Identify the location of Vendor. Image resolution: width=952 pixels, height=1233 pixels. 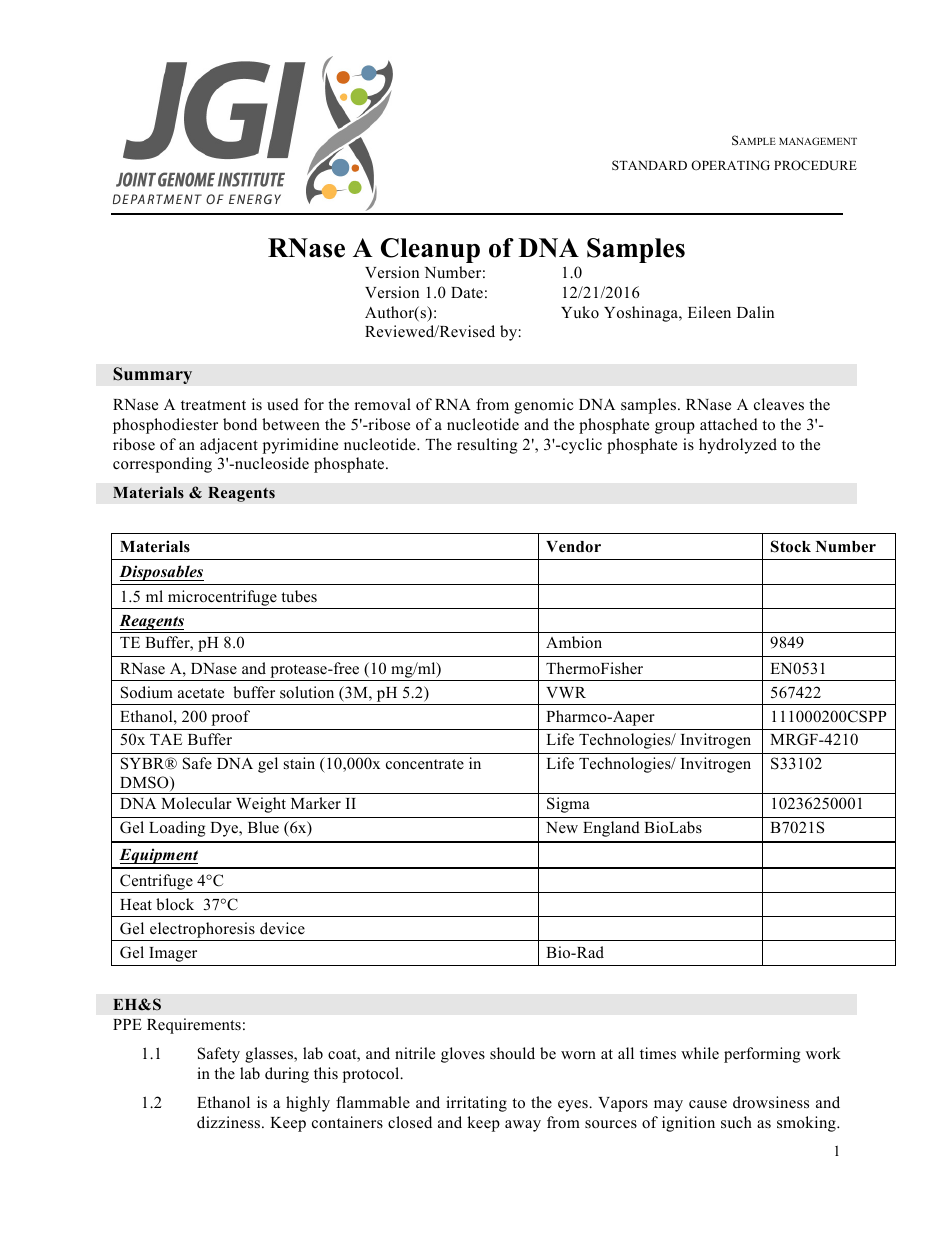
(573, 547).
